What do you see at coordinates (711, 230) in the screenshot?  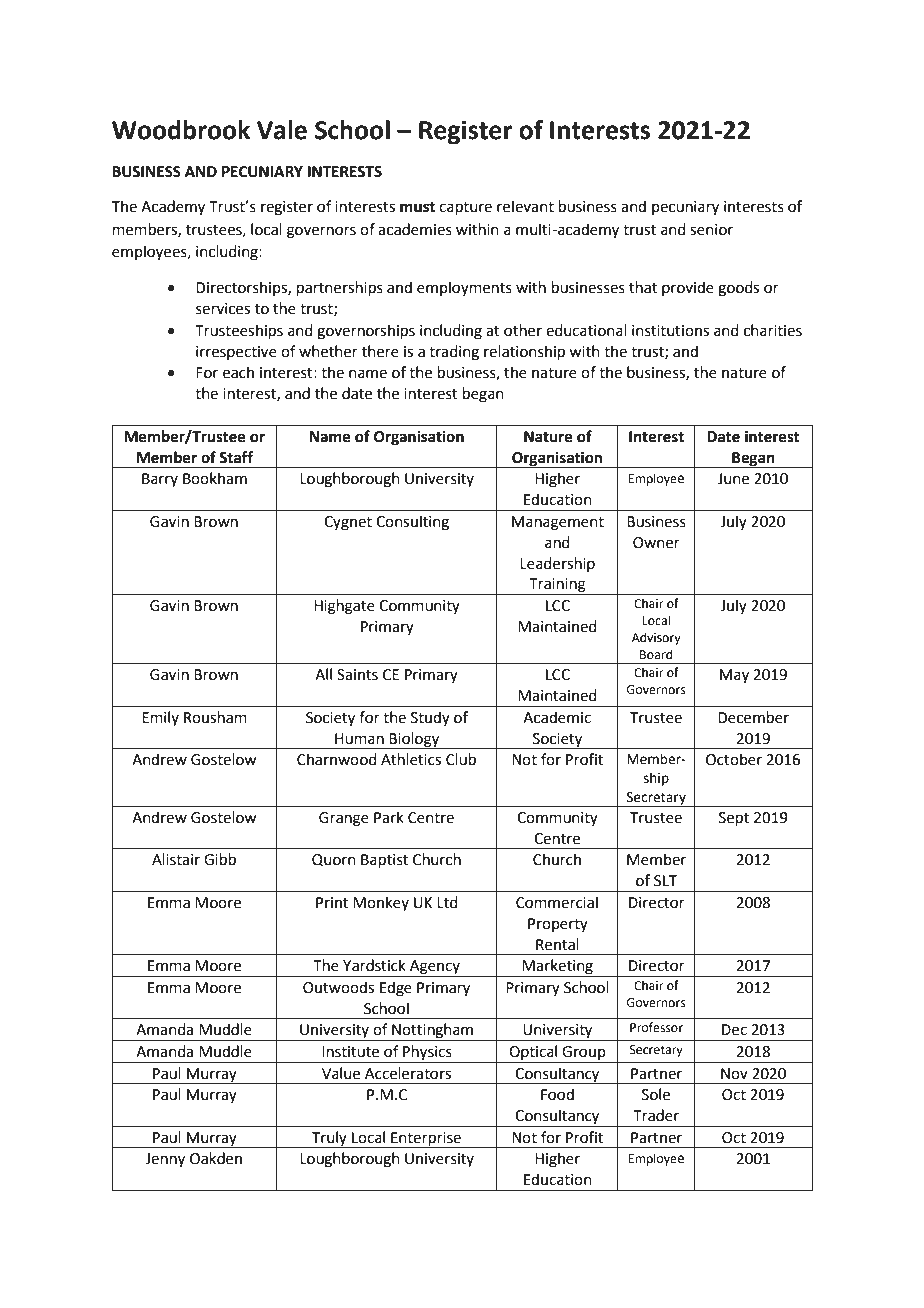 I see `senior` at bounding box center [711, 230].
